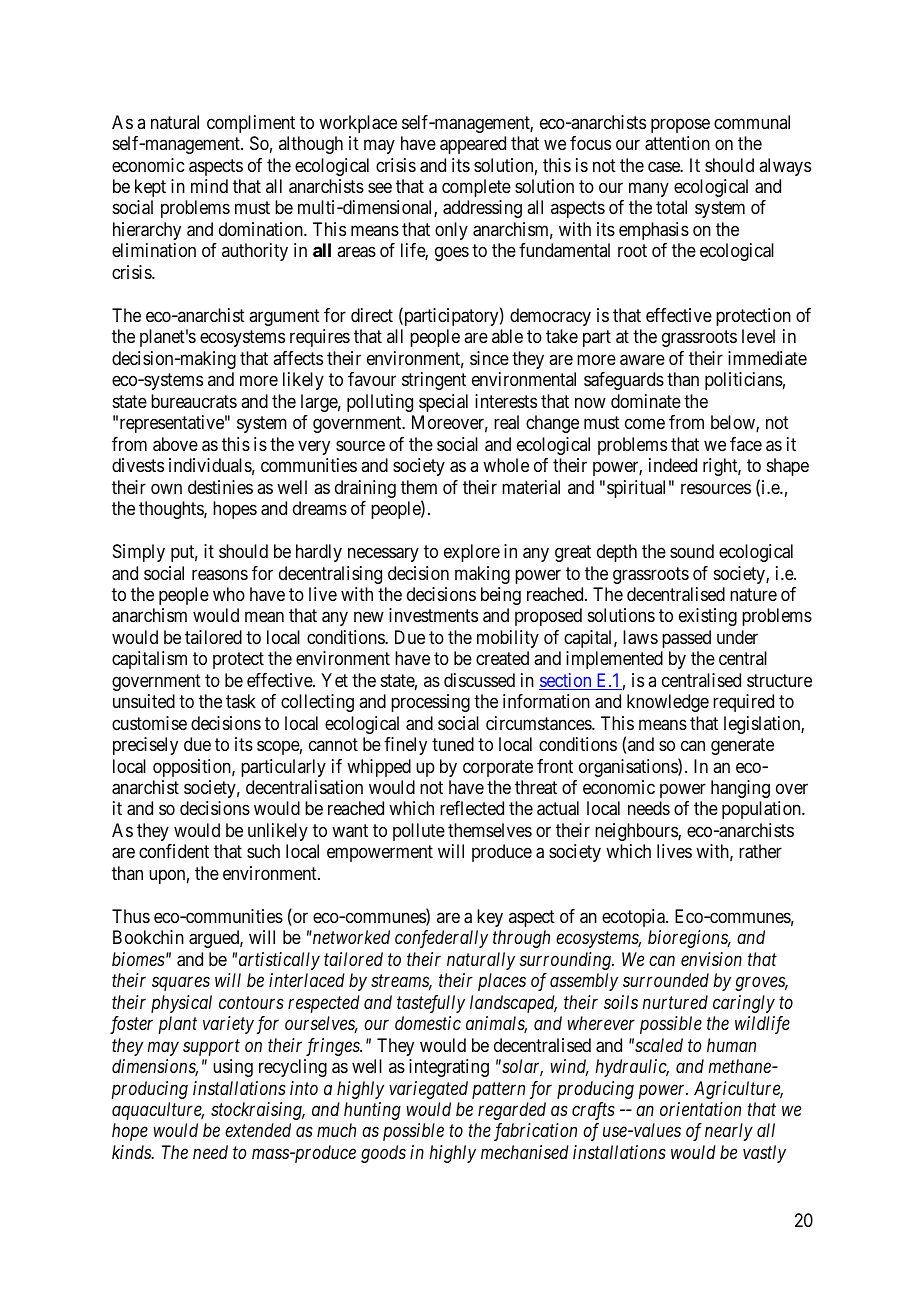 This screenshot has width=924, height=1308. I want to click on variegated, so click(428, 1090).
